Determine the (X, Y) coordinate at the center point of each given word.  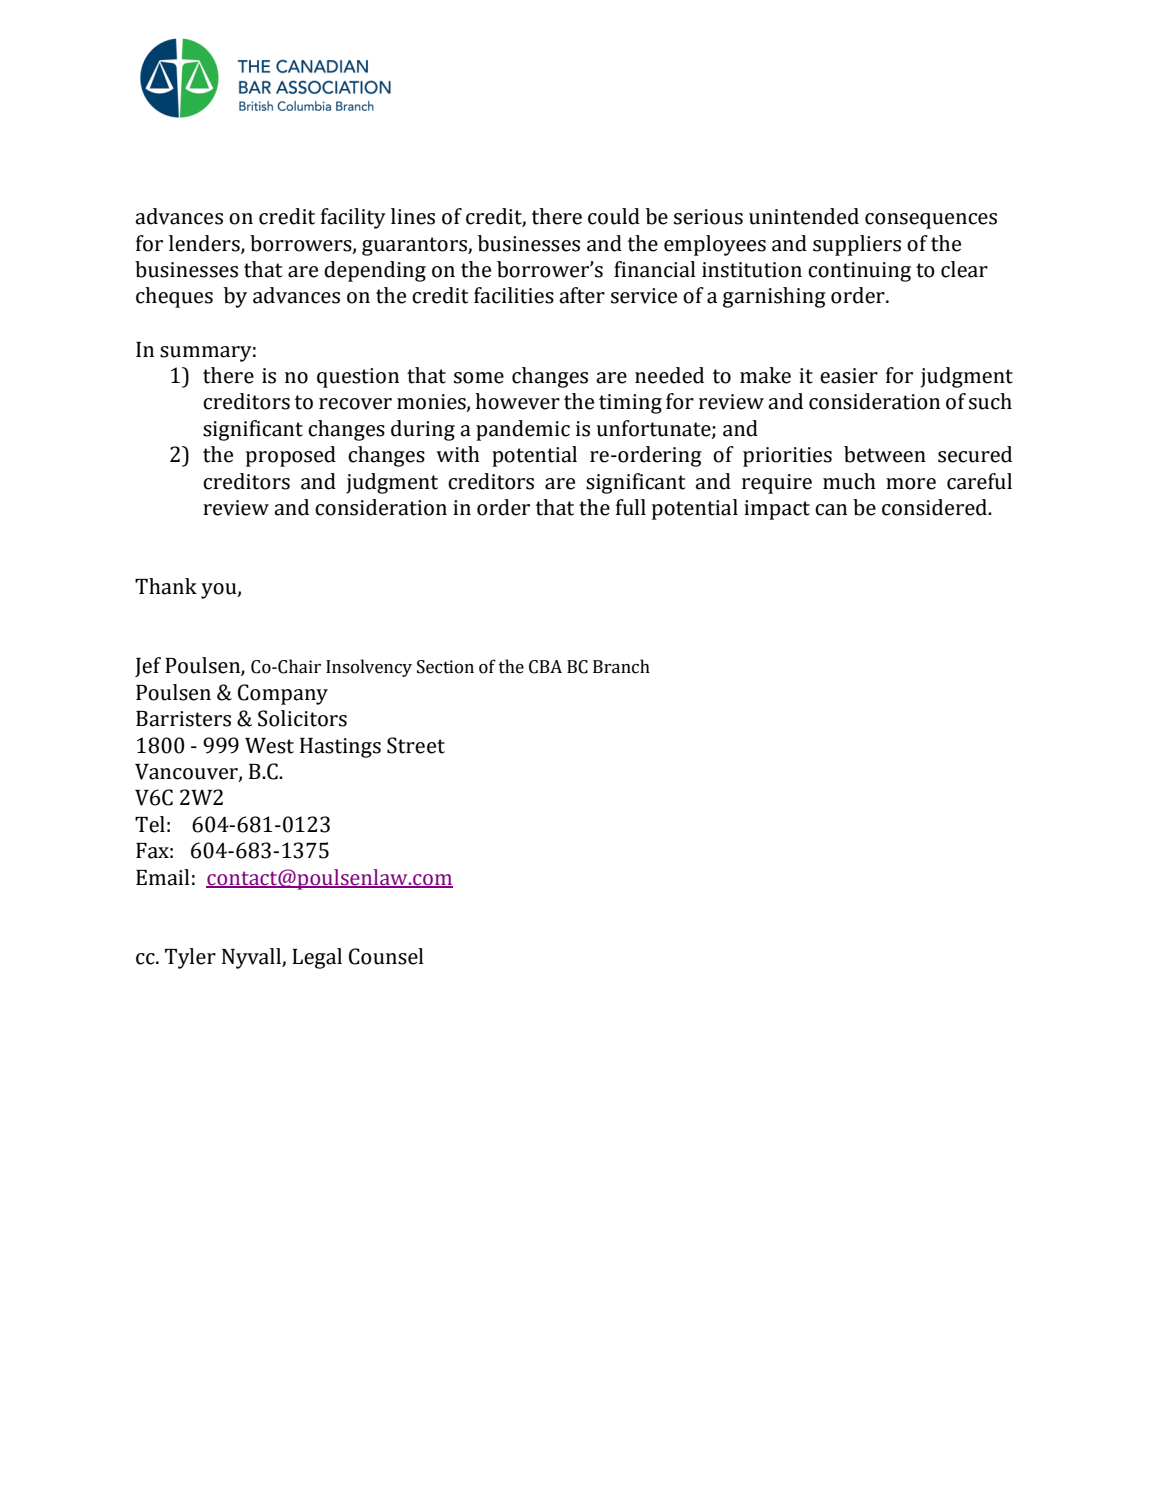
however (517, 401)
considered (935, 507)
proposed (291, 456)
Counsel (386, 956)
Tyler (190, 958)
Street (416, 745)
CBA (545, 667)
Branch (621, 666)
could (614, 216)
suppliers (857, 245)
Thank (166, 586)
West (269, 746)
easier (849, 376)
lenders (205, 244)
